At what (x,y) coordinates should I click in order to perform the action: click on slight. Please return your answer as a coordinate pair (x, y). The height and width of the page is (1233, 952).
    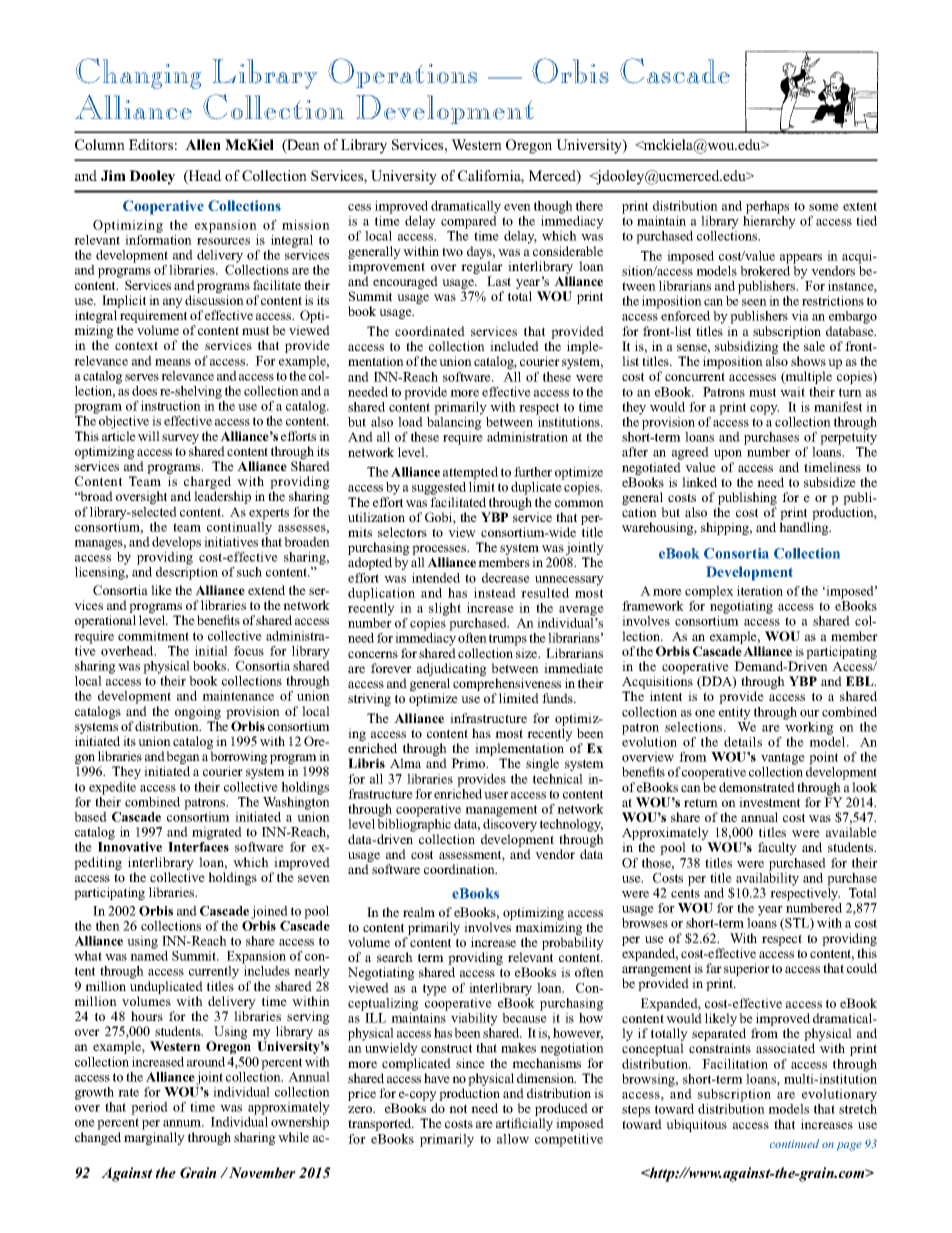
    Looking at the image, I should click on (445, 609).
